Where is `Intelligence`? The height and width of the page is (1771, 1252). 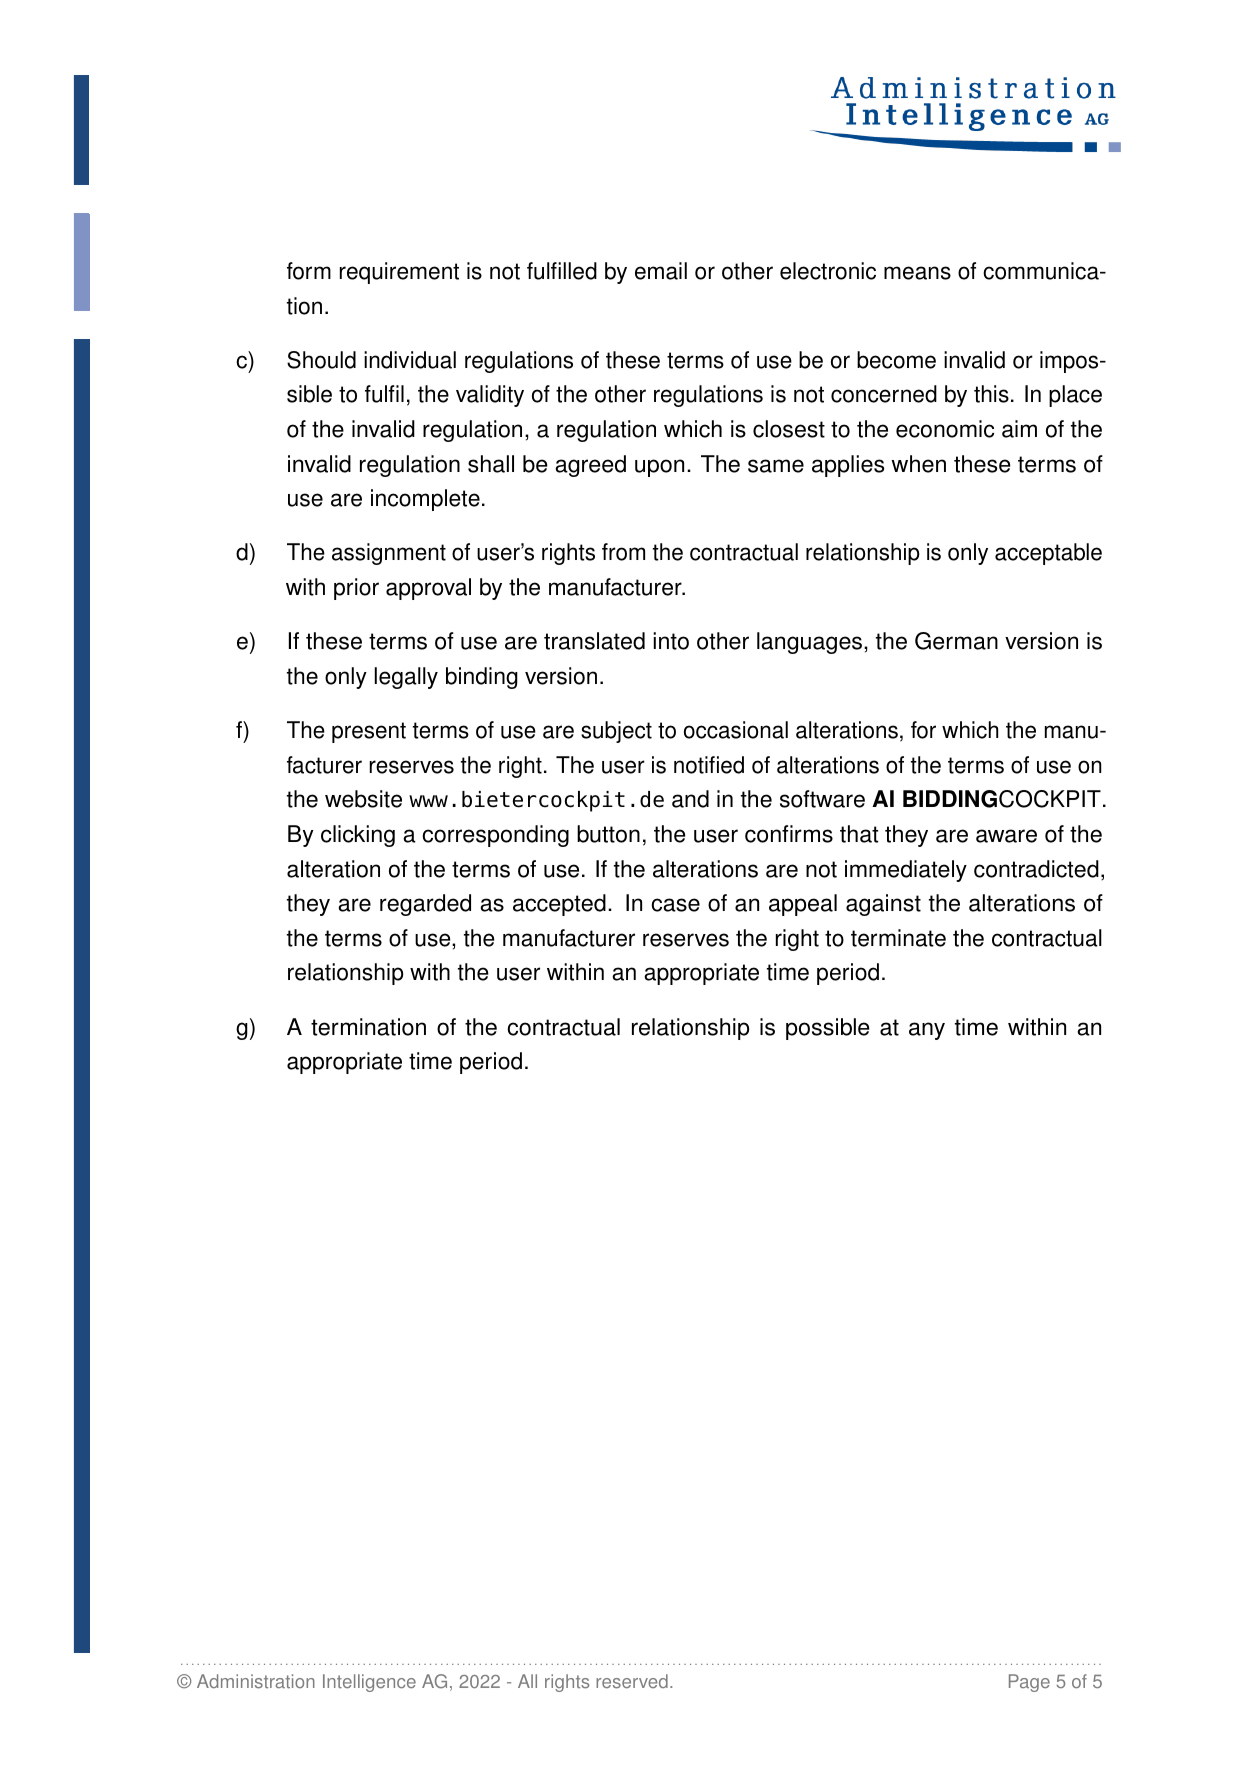 Intelligence is located at coordinates (369, 1683).
